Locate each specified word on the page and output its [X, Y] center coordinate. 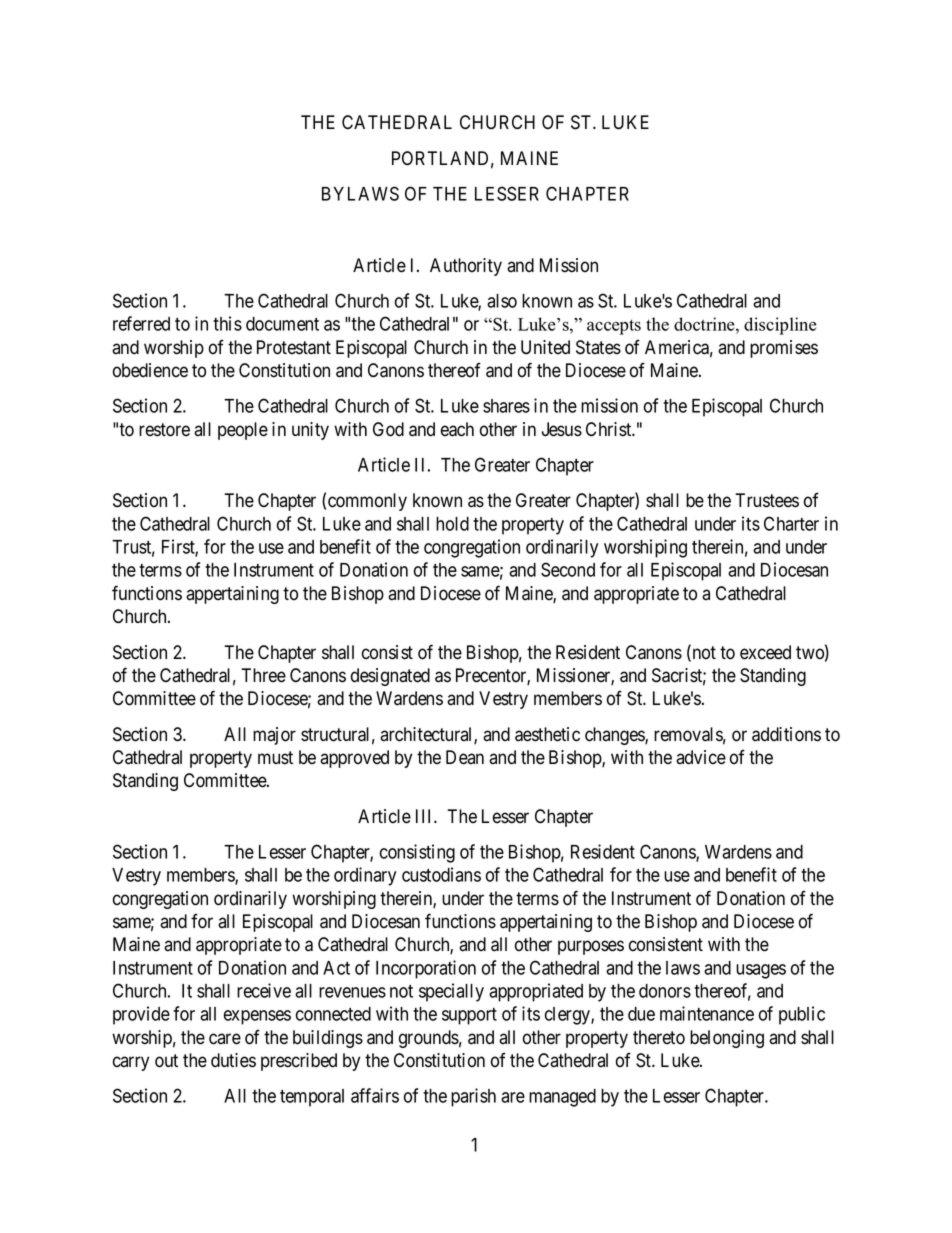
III [425, 816]
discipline [780, 326]
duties [233, 1060]
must [275, 758]
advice [701, 757]
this [227, 323]
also [502, 301]
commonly [367, 502]
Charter [791, 523]
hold [452, 524]
